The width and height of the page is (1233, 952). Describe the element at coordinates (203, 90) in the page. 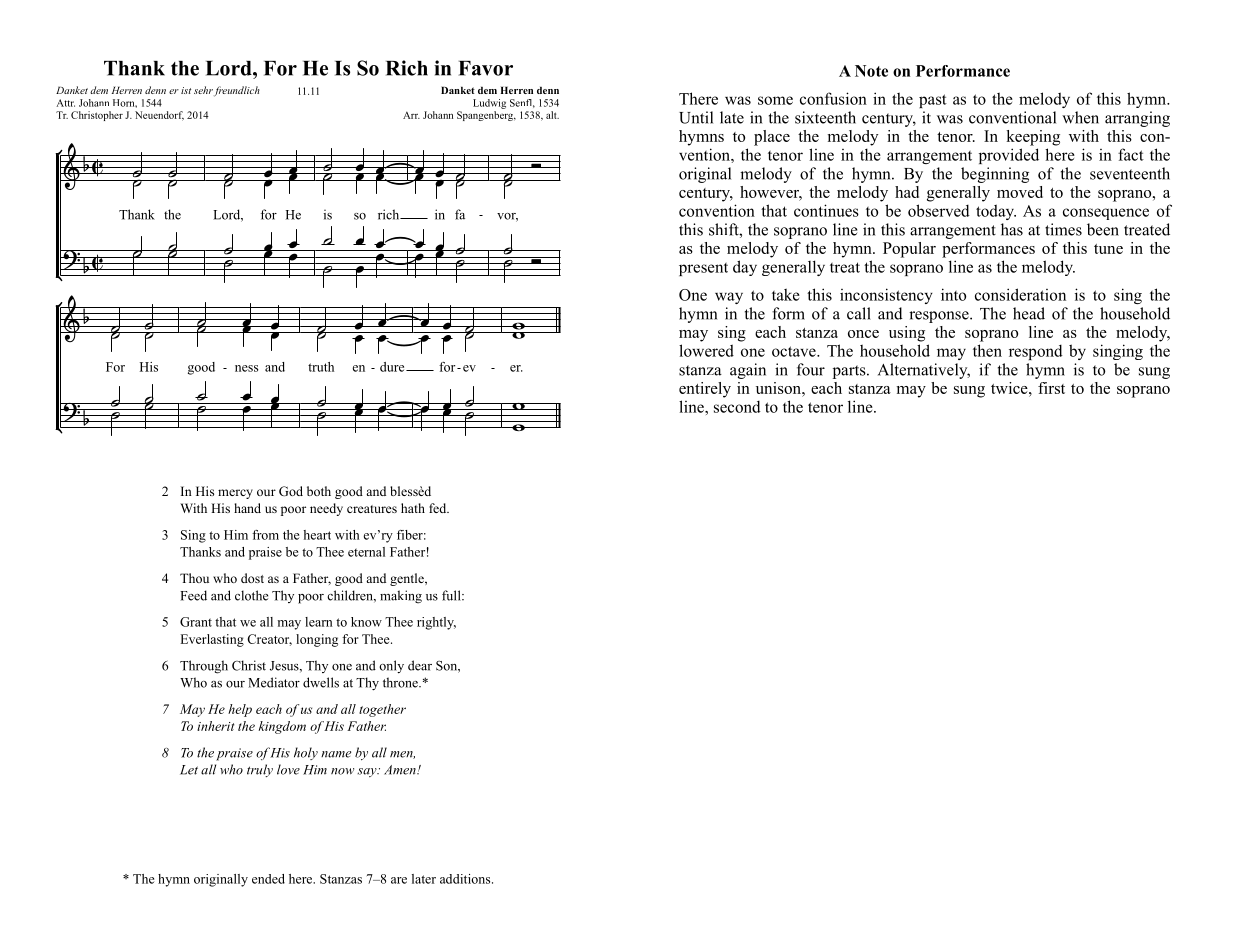

I see `sehr` at that location.
